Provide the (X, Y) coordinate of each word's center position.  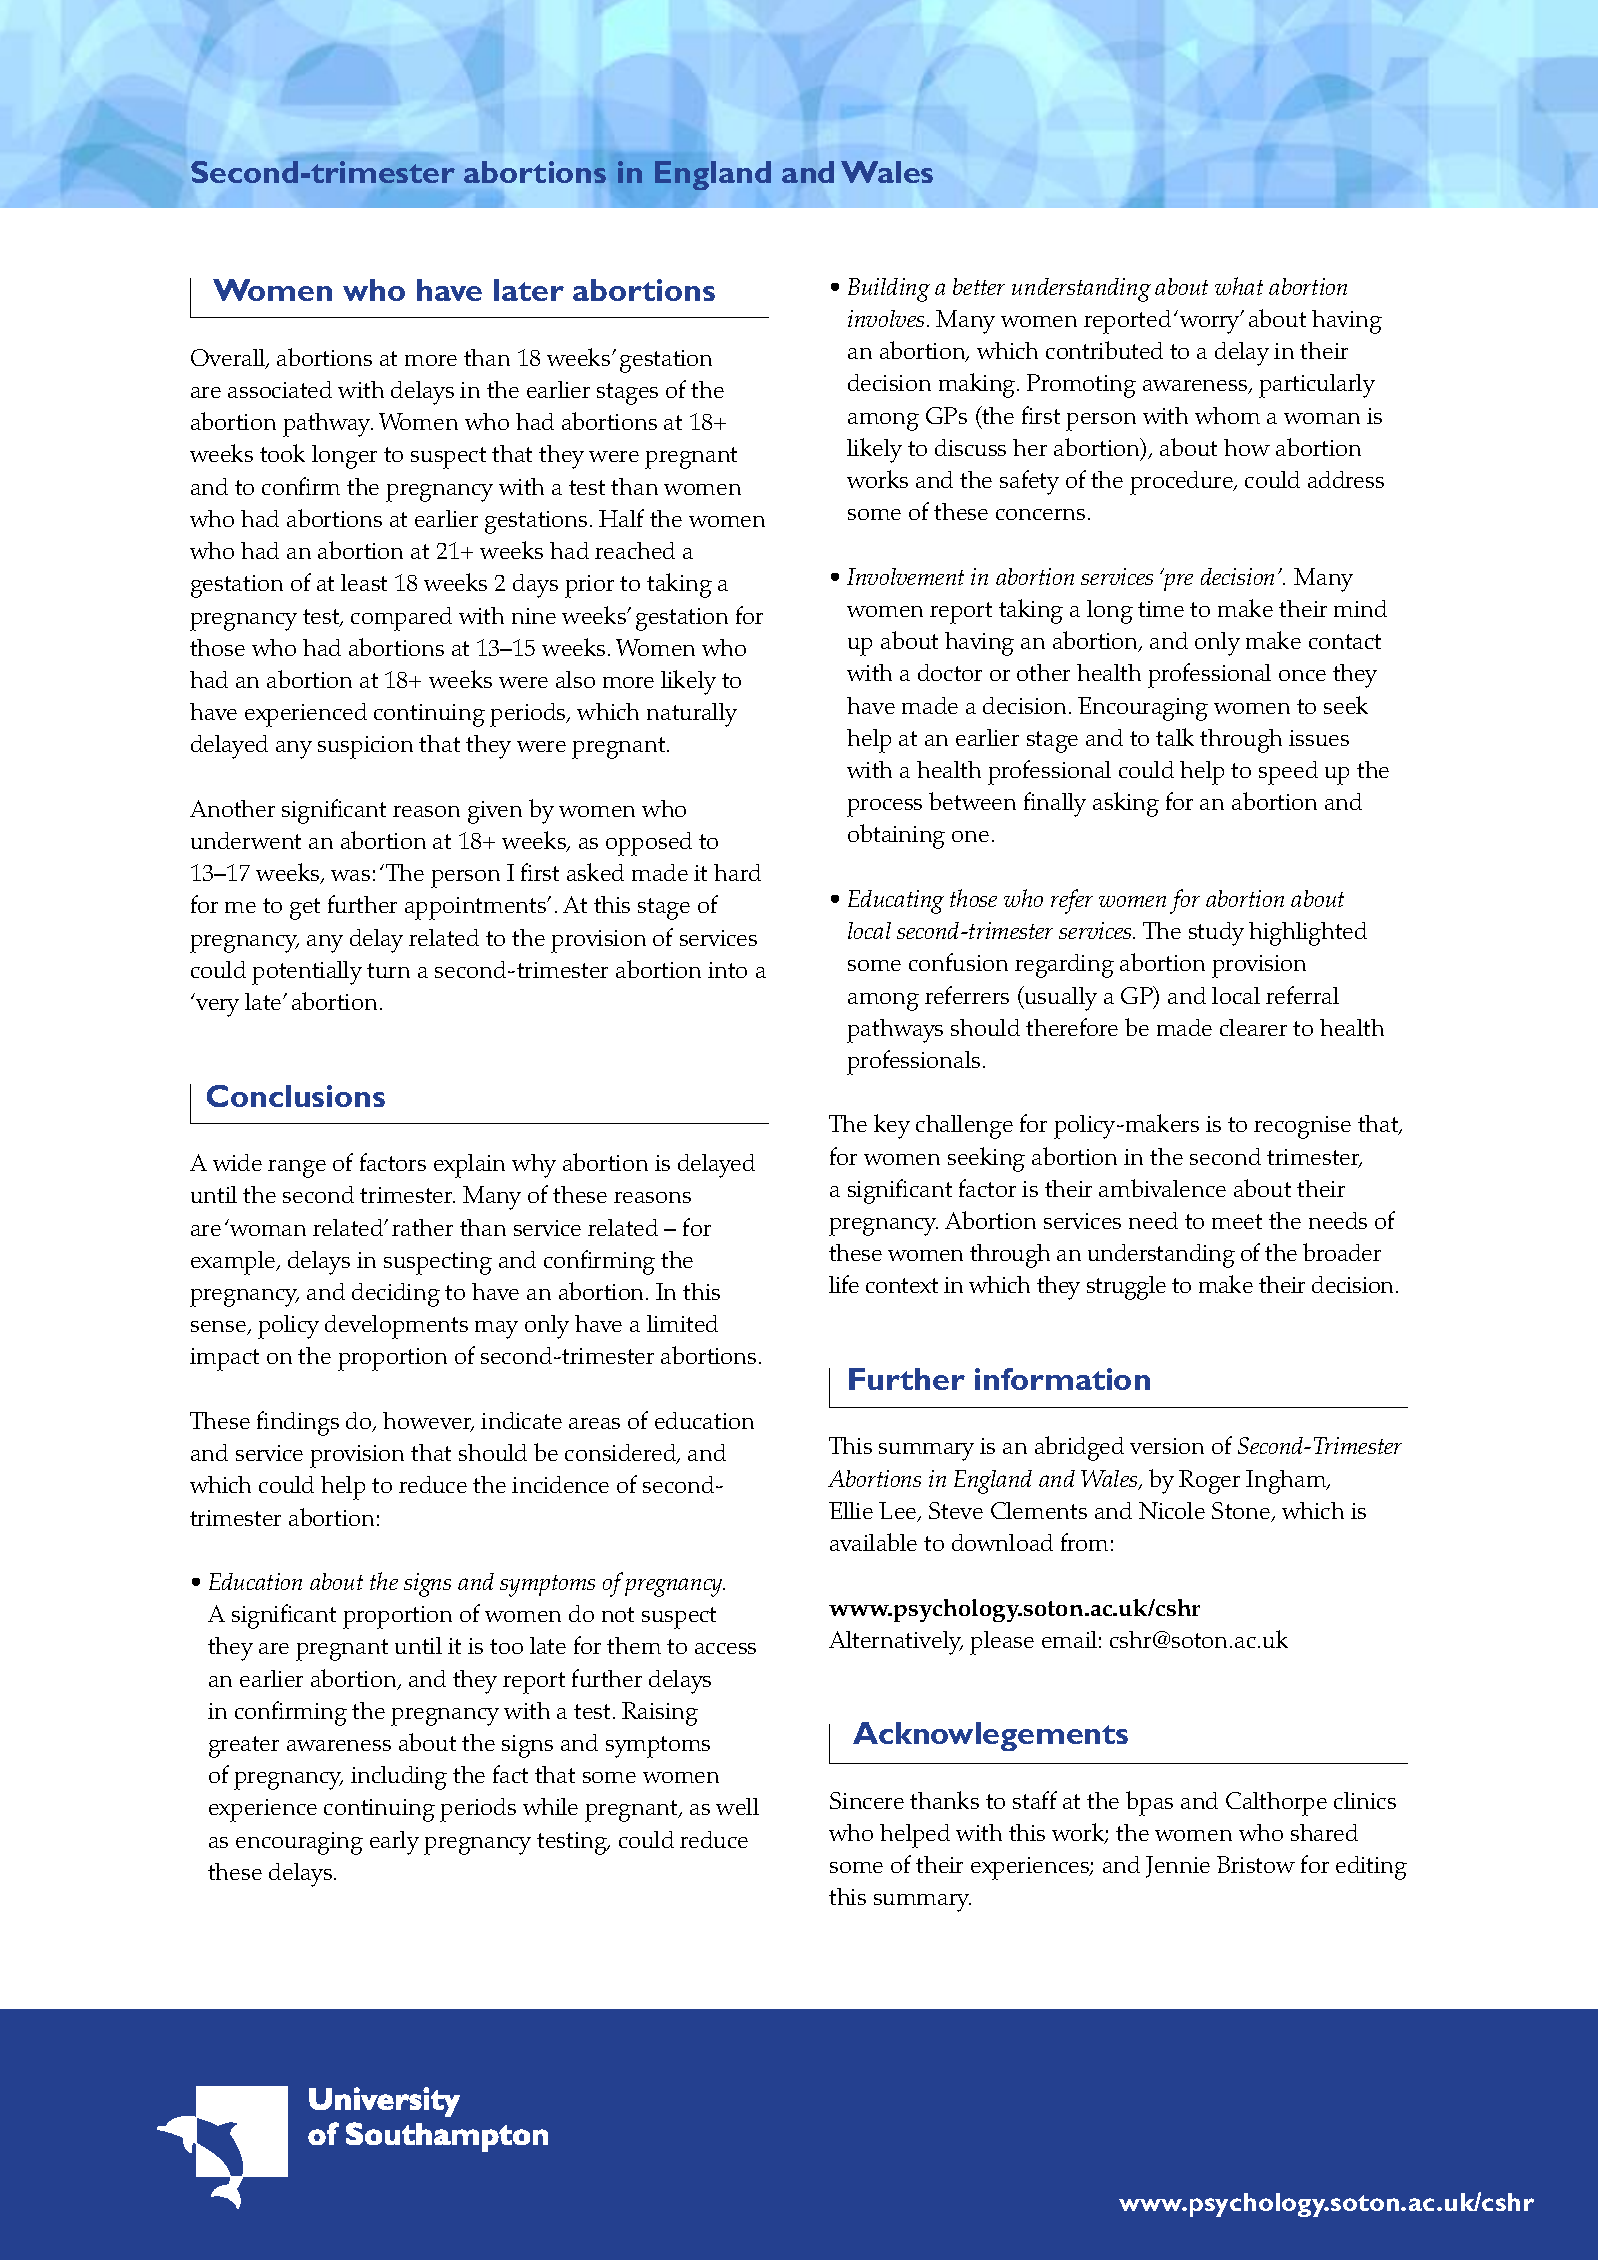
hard (737, 872)
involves (886, 318)
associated (280, 389)
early (394, 1843)
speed (1288, 773)
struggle (1126, 1288)
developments (396, 1327)
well (737, 1806)
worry (1211, 324)
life (844, 1284)
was (350, 875)
